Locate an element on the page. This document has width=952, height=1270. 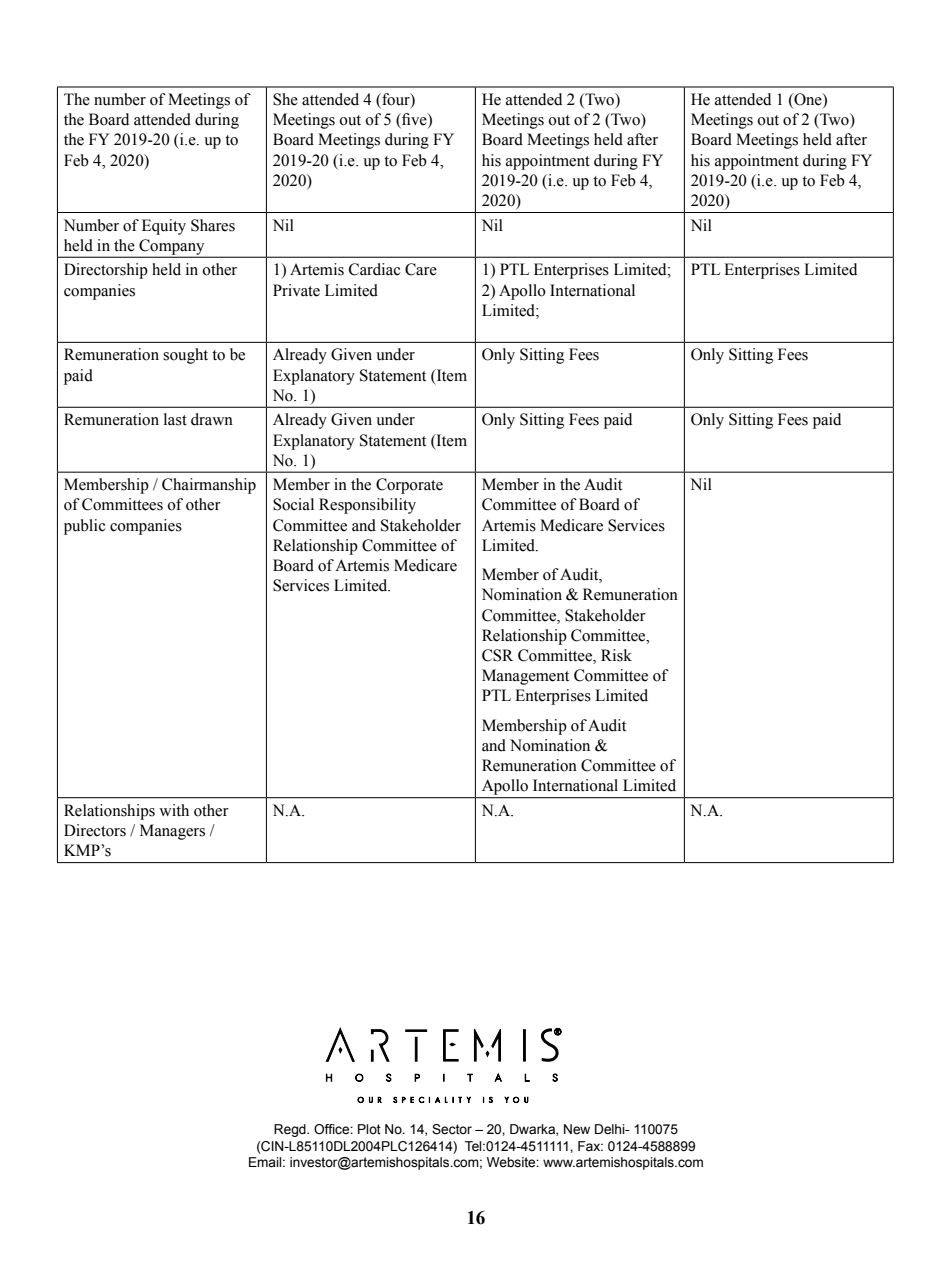
Cardiac is located at coordinates (374, 269).
